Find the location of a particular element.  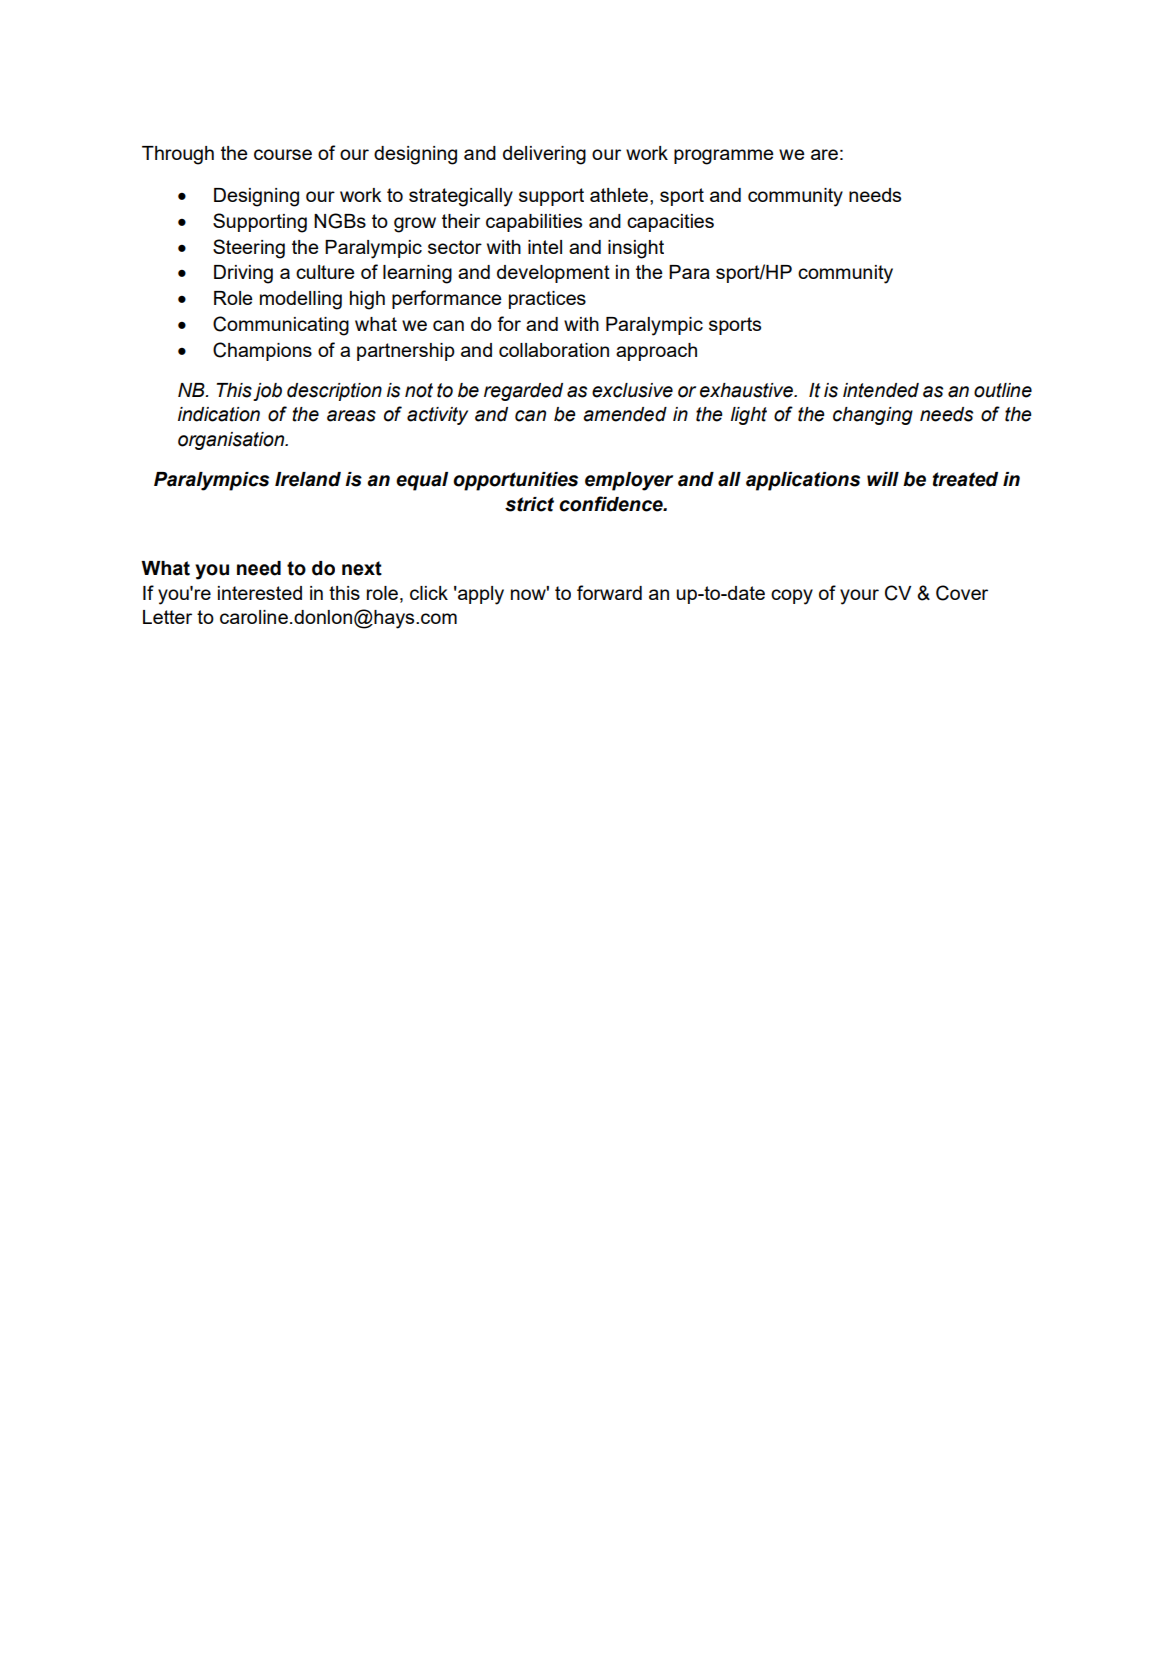

job is located at coordinates (267, 392).
